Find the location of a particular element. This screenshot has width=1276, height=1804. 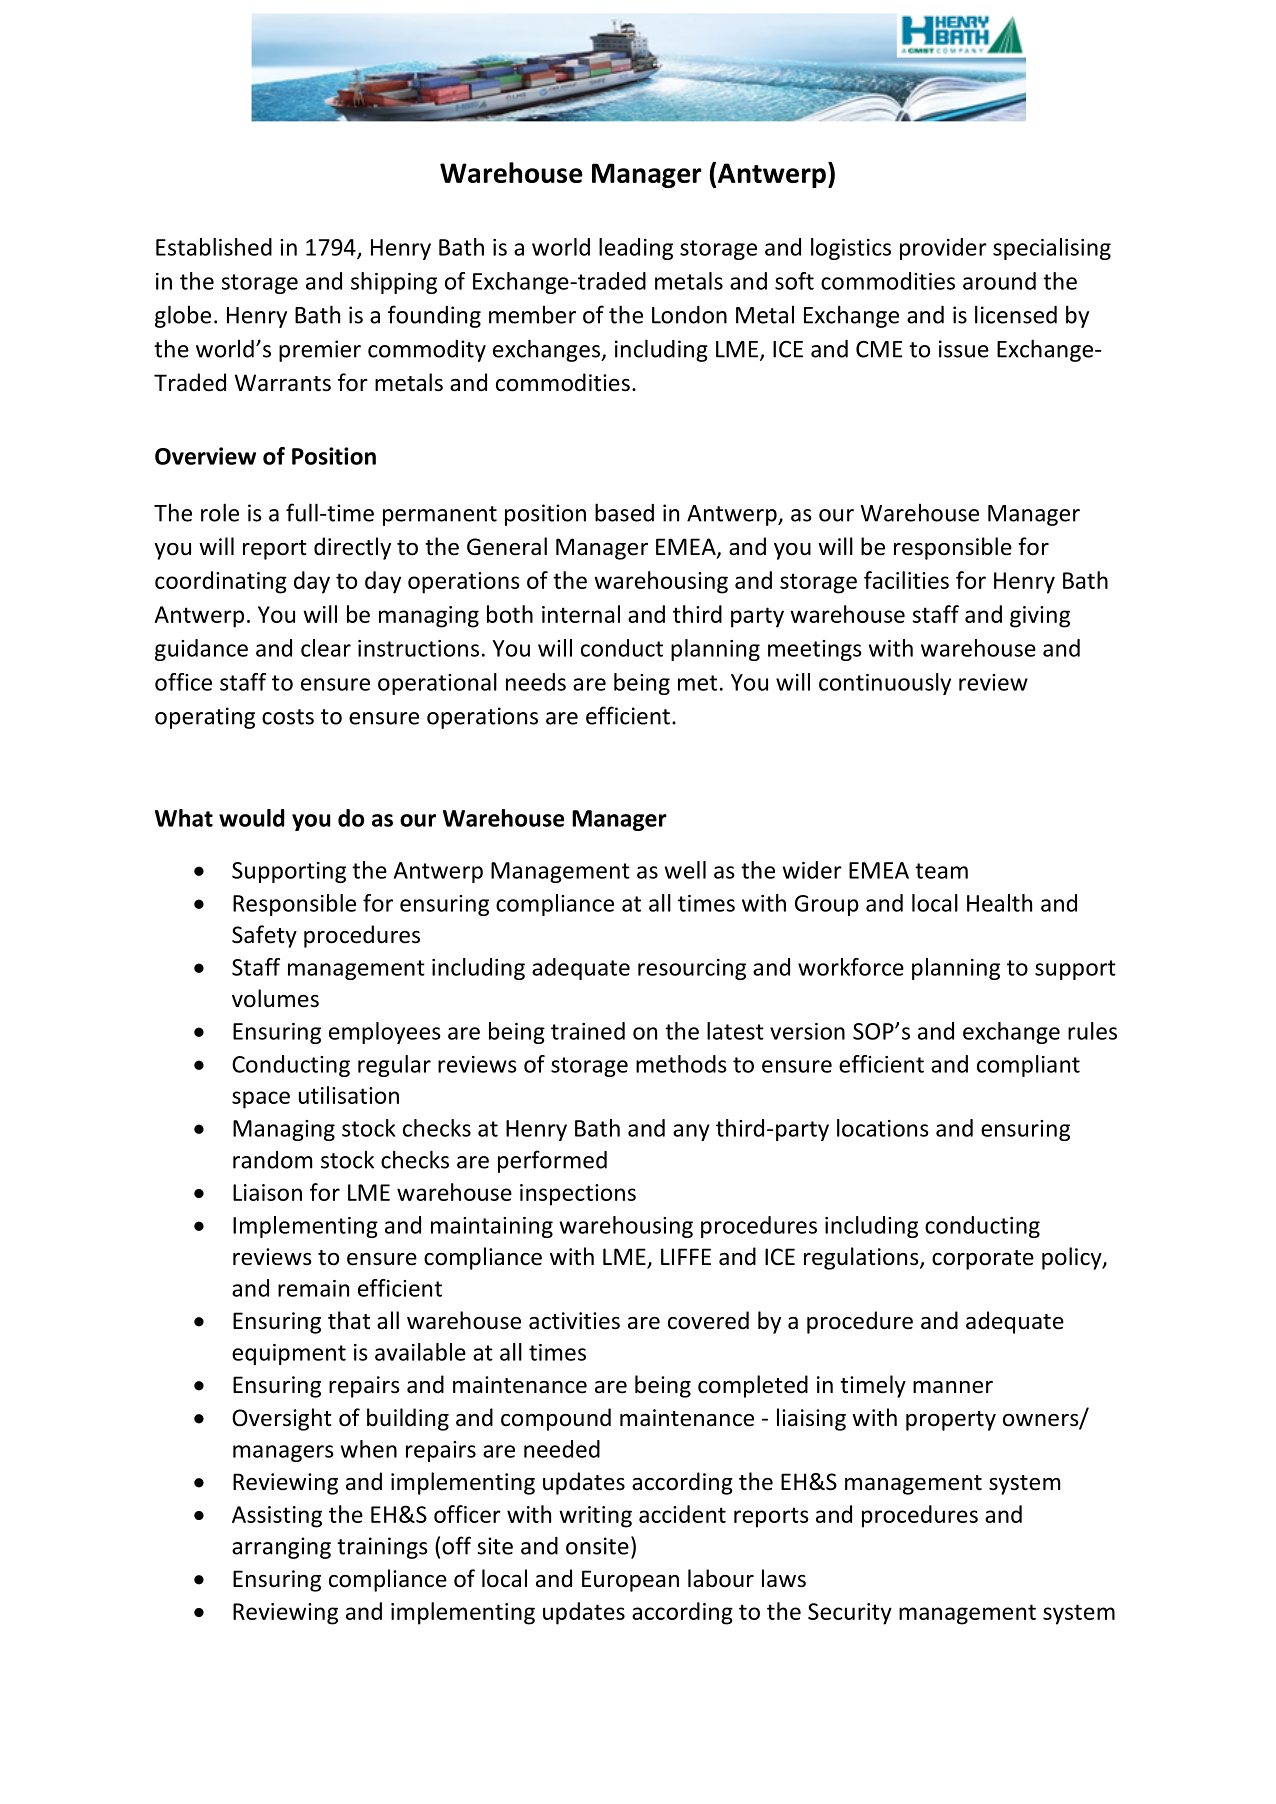

arranging is located at coordinates (281, 1548).
